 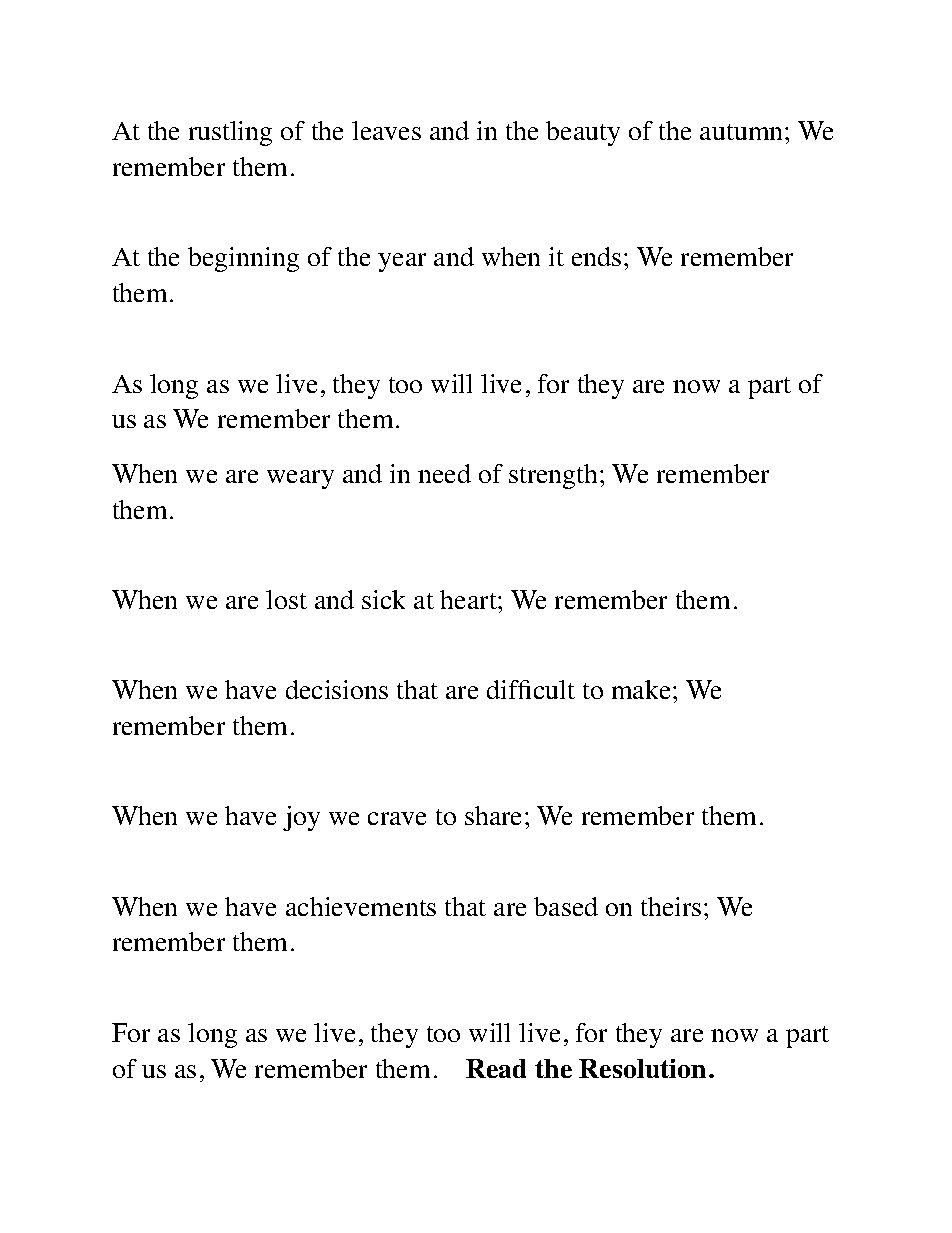 What do you see at coordinates (496, 1068) in the image?
I see `Read` at bounding box center [496, 1068].
